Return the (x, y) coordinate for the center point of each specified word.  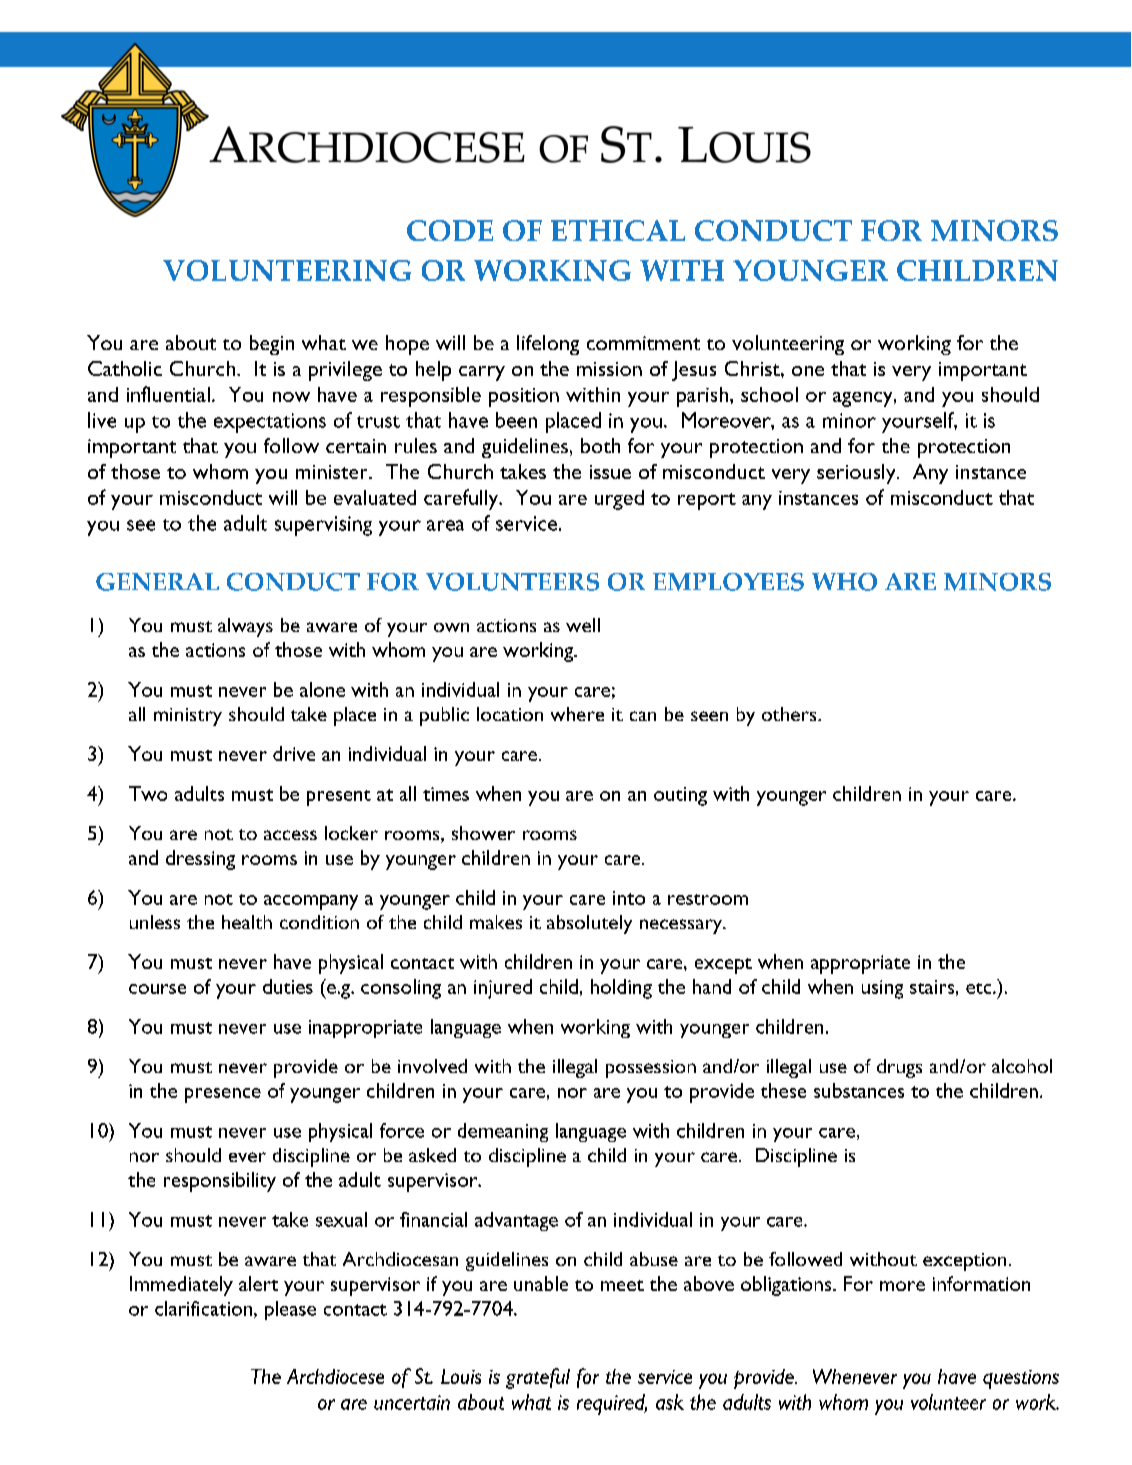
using (882, 989)
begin (272, 345)
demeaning (503, 1132)
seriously (857, 474)
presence (223, 1095)
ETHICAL (618, 230)
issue (610, 472)
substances (859, 1090)
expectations (270, 423)
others (790, 714)
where (577, 714)
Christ (753, 368)
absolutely (589, 924)
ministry (188, 717)
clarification (203, 1308)
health (247, 922)
